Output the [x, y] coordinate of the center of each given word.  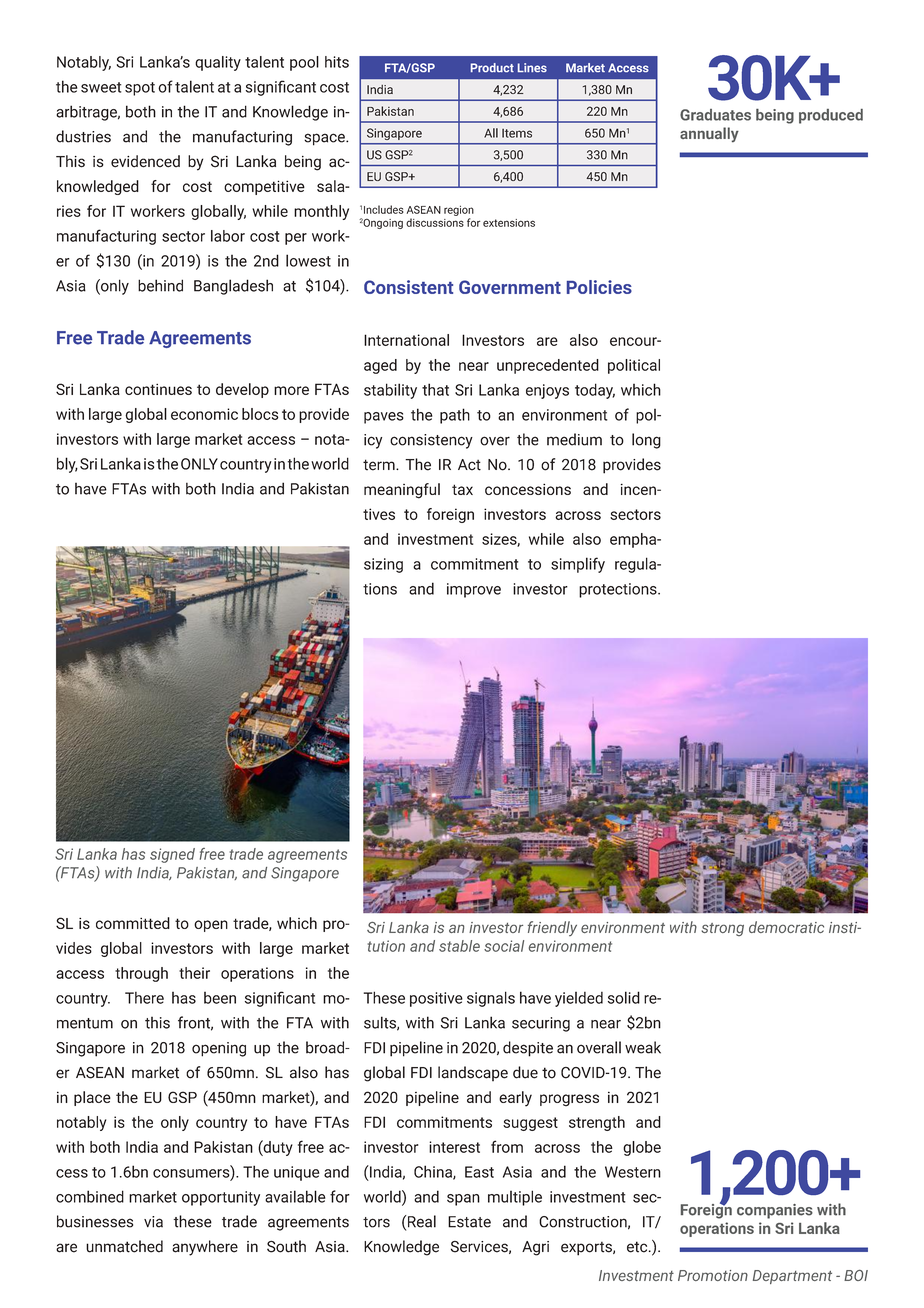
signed [172, 855]
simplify [578, 565]
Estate [469, 1222]
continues [158, 389]
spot [140, 89]
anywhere [205, 1248]
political [634, 366]
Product [492, 67]
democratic [786, 927]
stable [459, 946]
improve [474, 590]
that [435, 389]
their [194, 973]
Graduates [715, 115]
